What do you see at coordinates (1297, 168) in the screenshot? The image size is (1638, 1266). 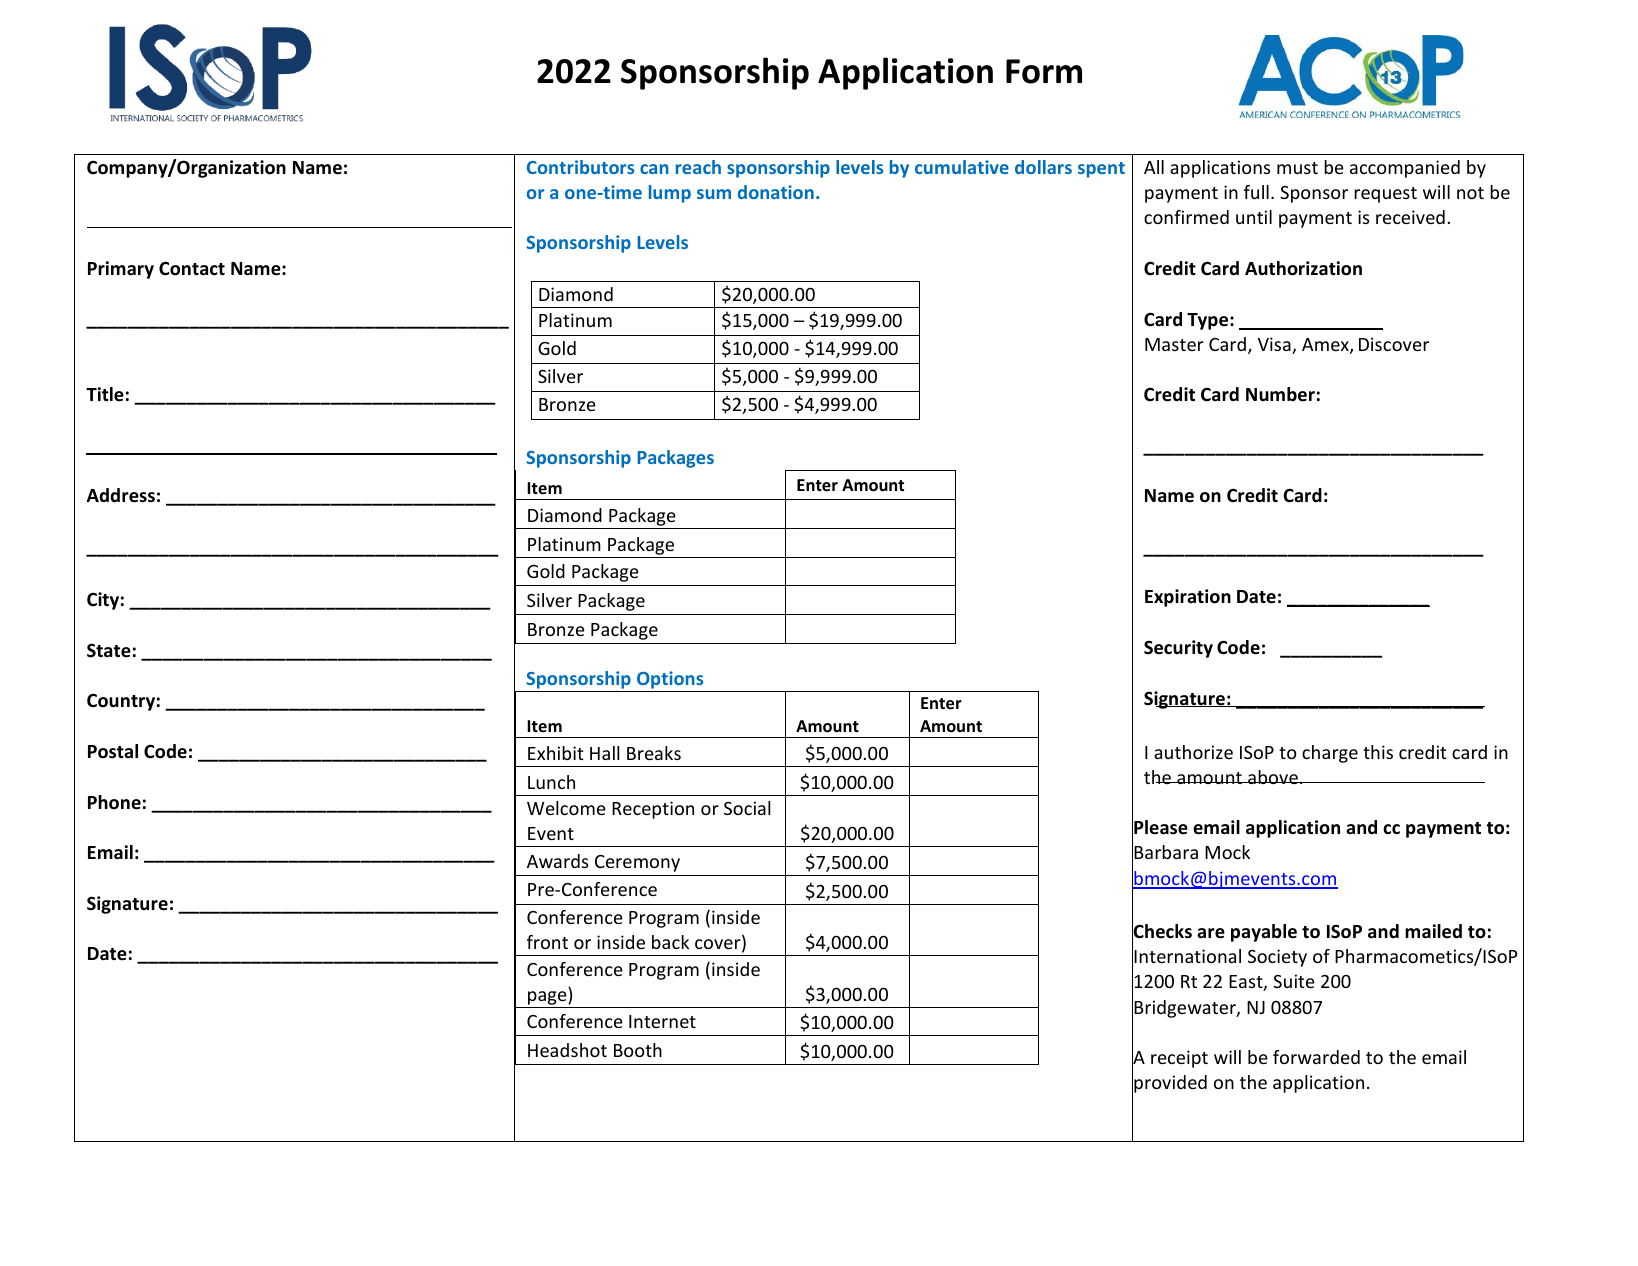 I see `must` at bounding box center [1297, 168].
